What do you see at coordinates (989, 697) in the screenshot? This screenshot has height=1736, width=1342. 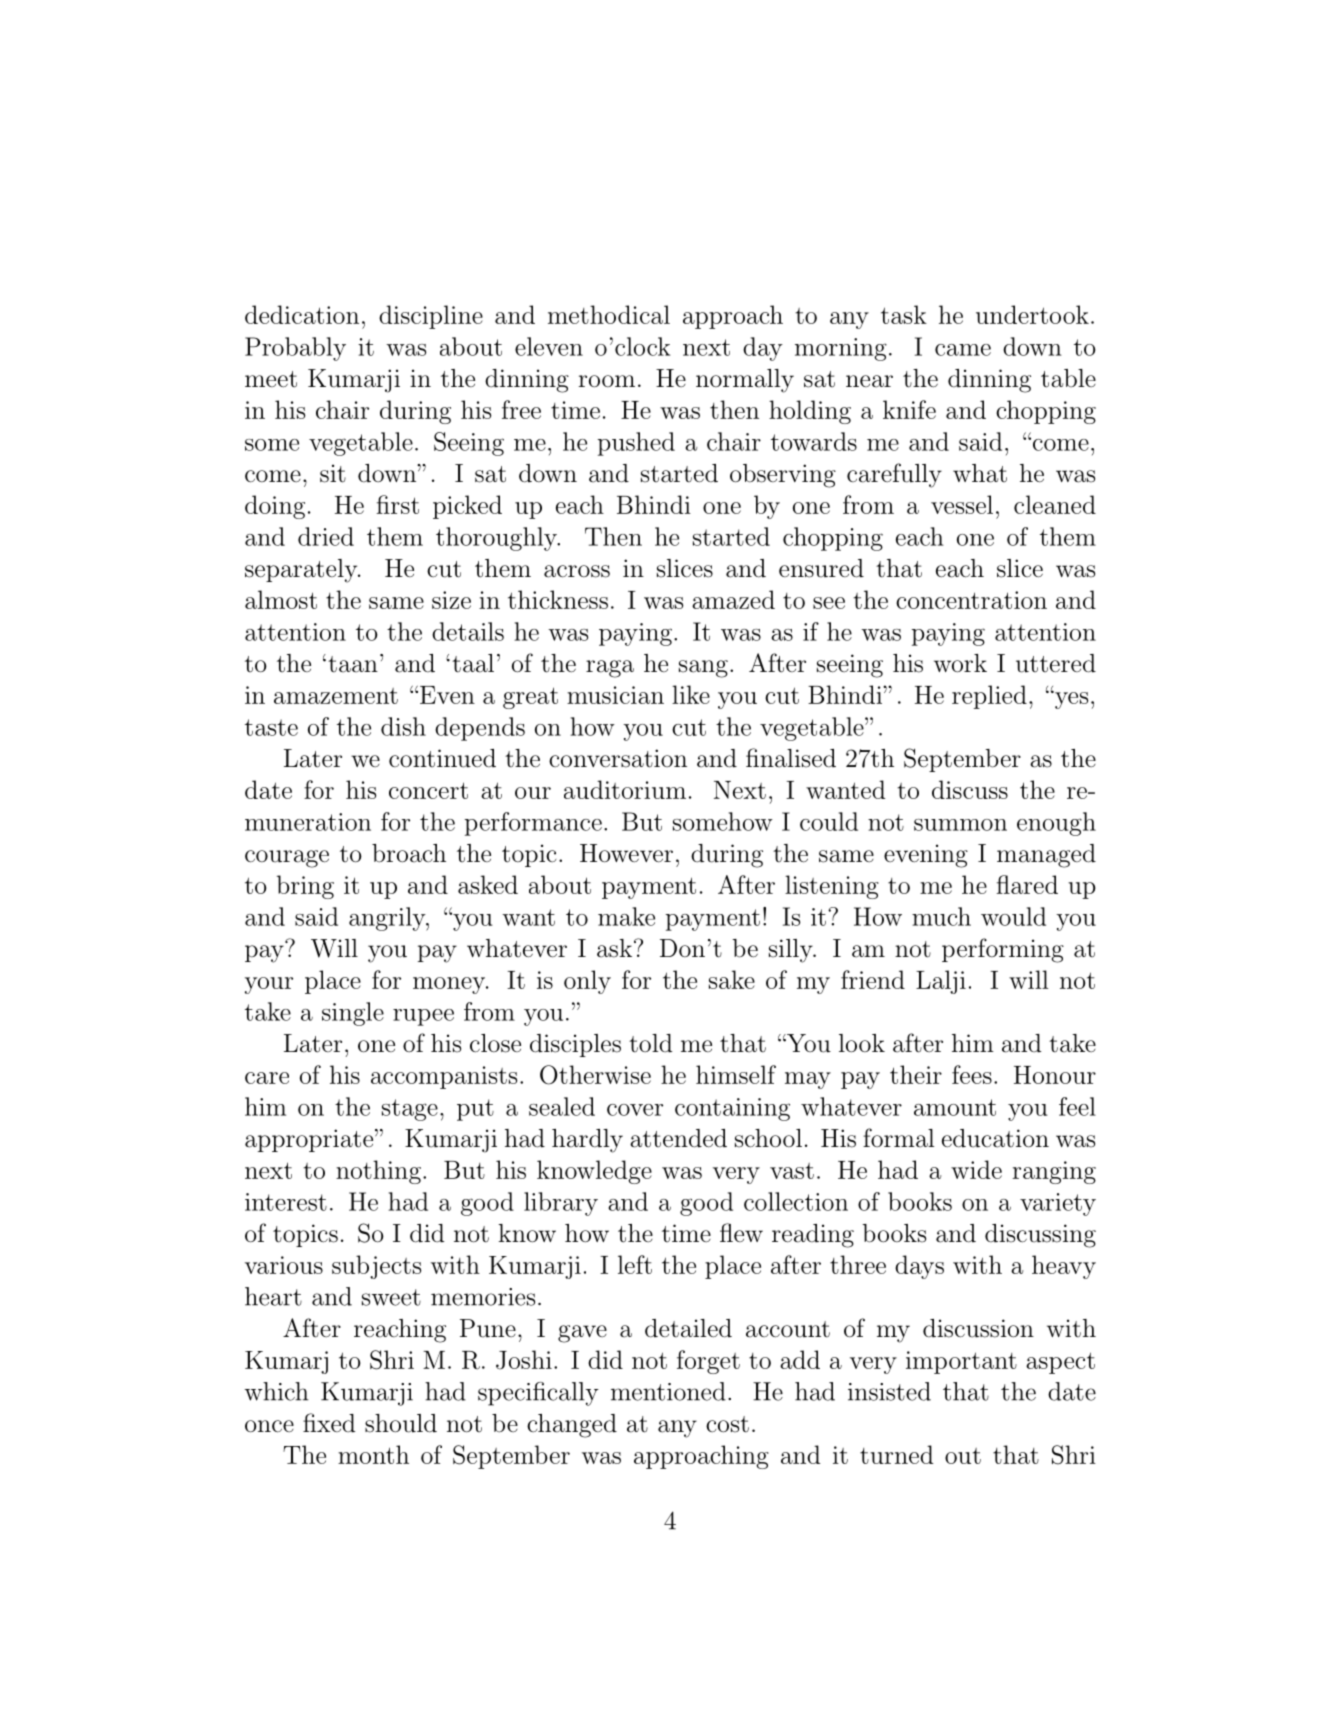 I see `replied` at bounding box center [989, 697].
